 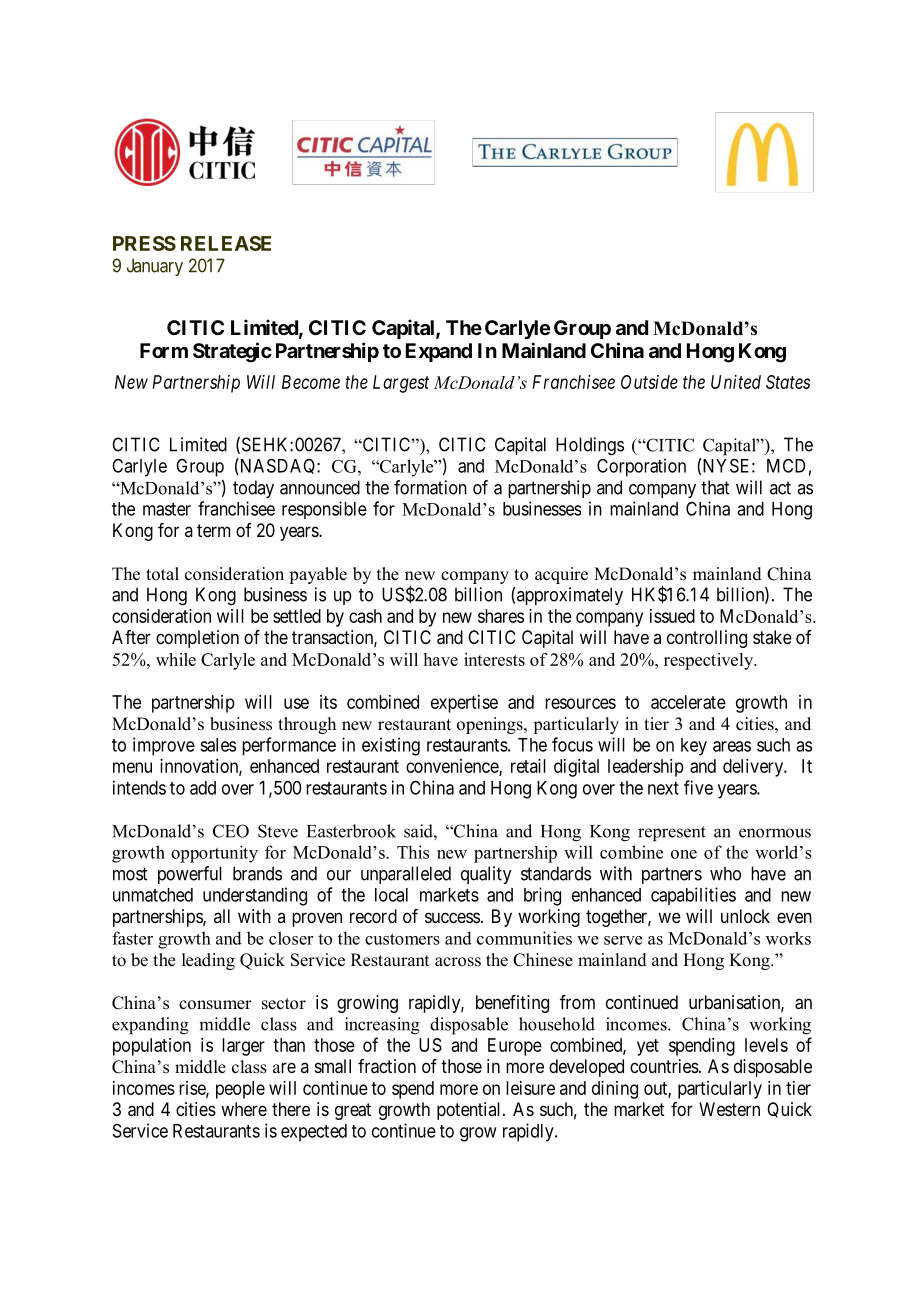 What do you see at coordinates (736, 382) in the screenshot?
I see `United` at bounding box center [736, 382].
